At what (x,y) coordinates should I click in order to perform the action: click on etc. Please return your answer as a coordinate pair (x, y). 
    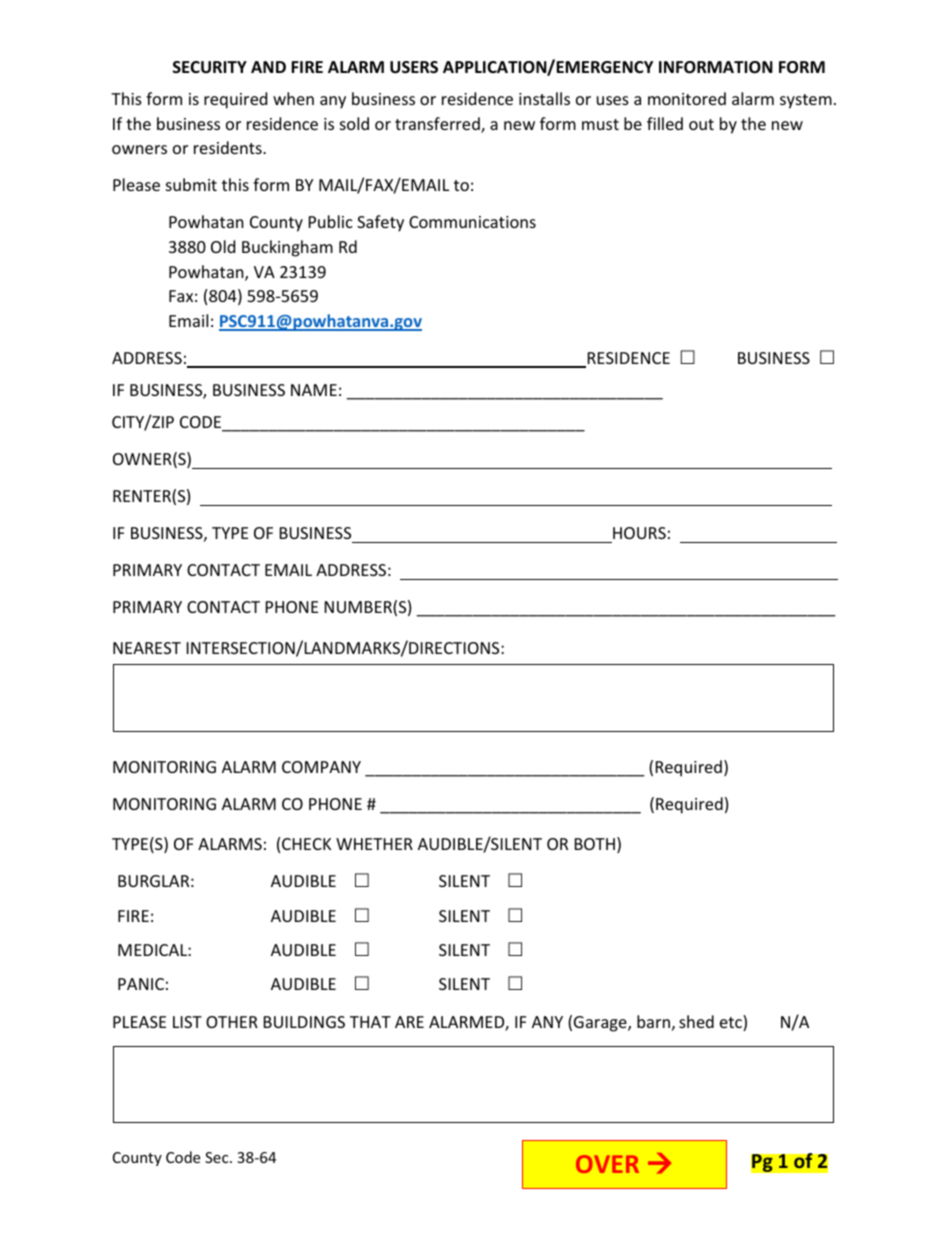
    Looking at the image, I should click on (732, 1023).
